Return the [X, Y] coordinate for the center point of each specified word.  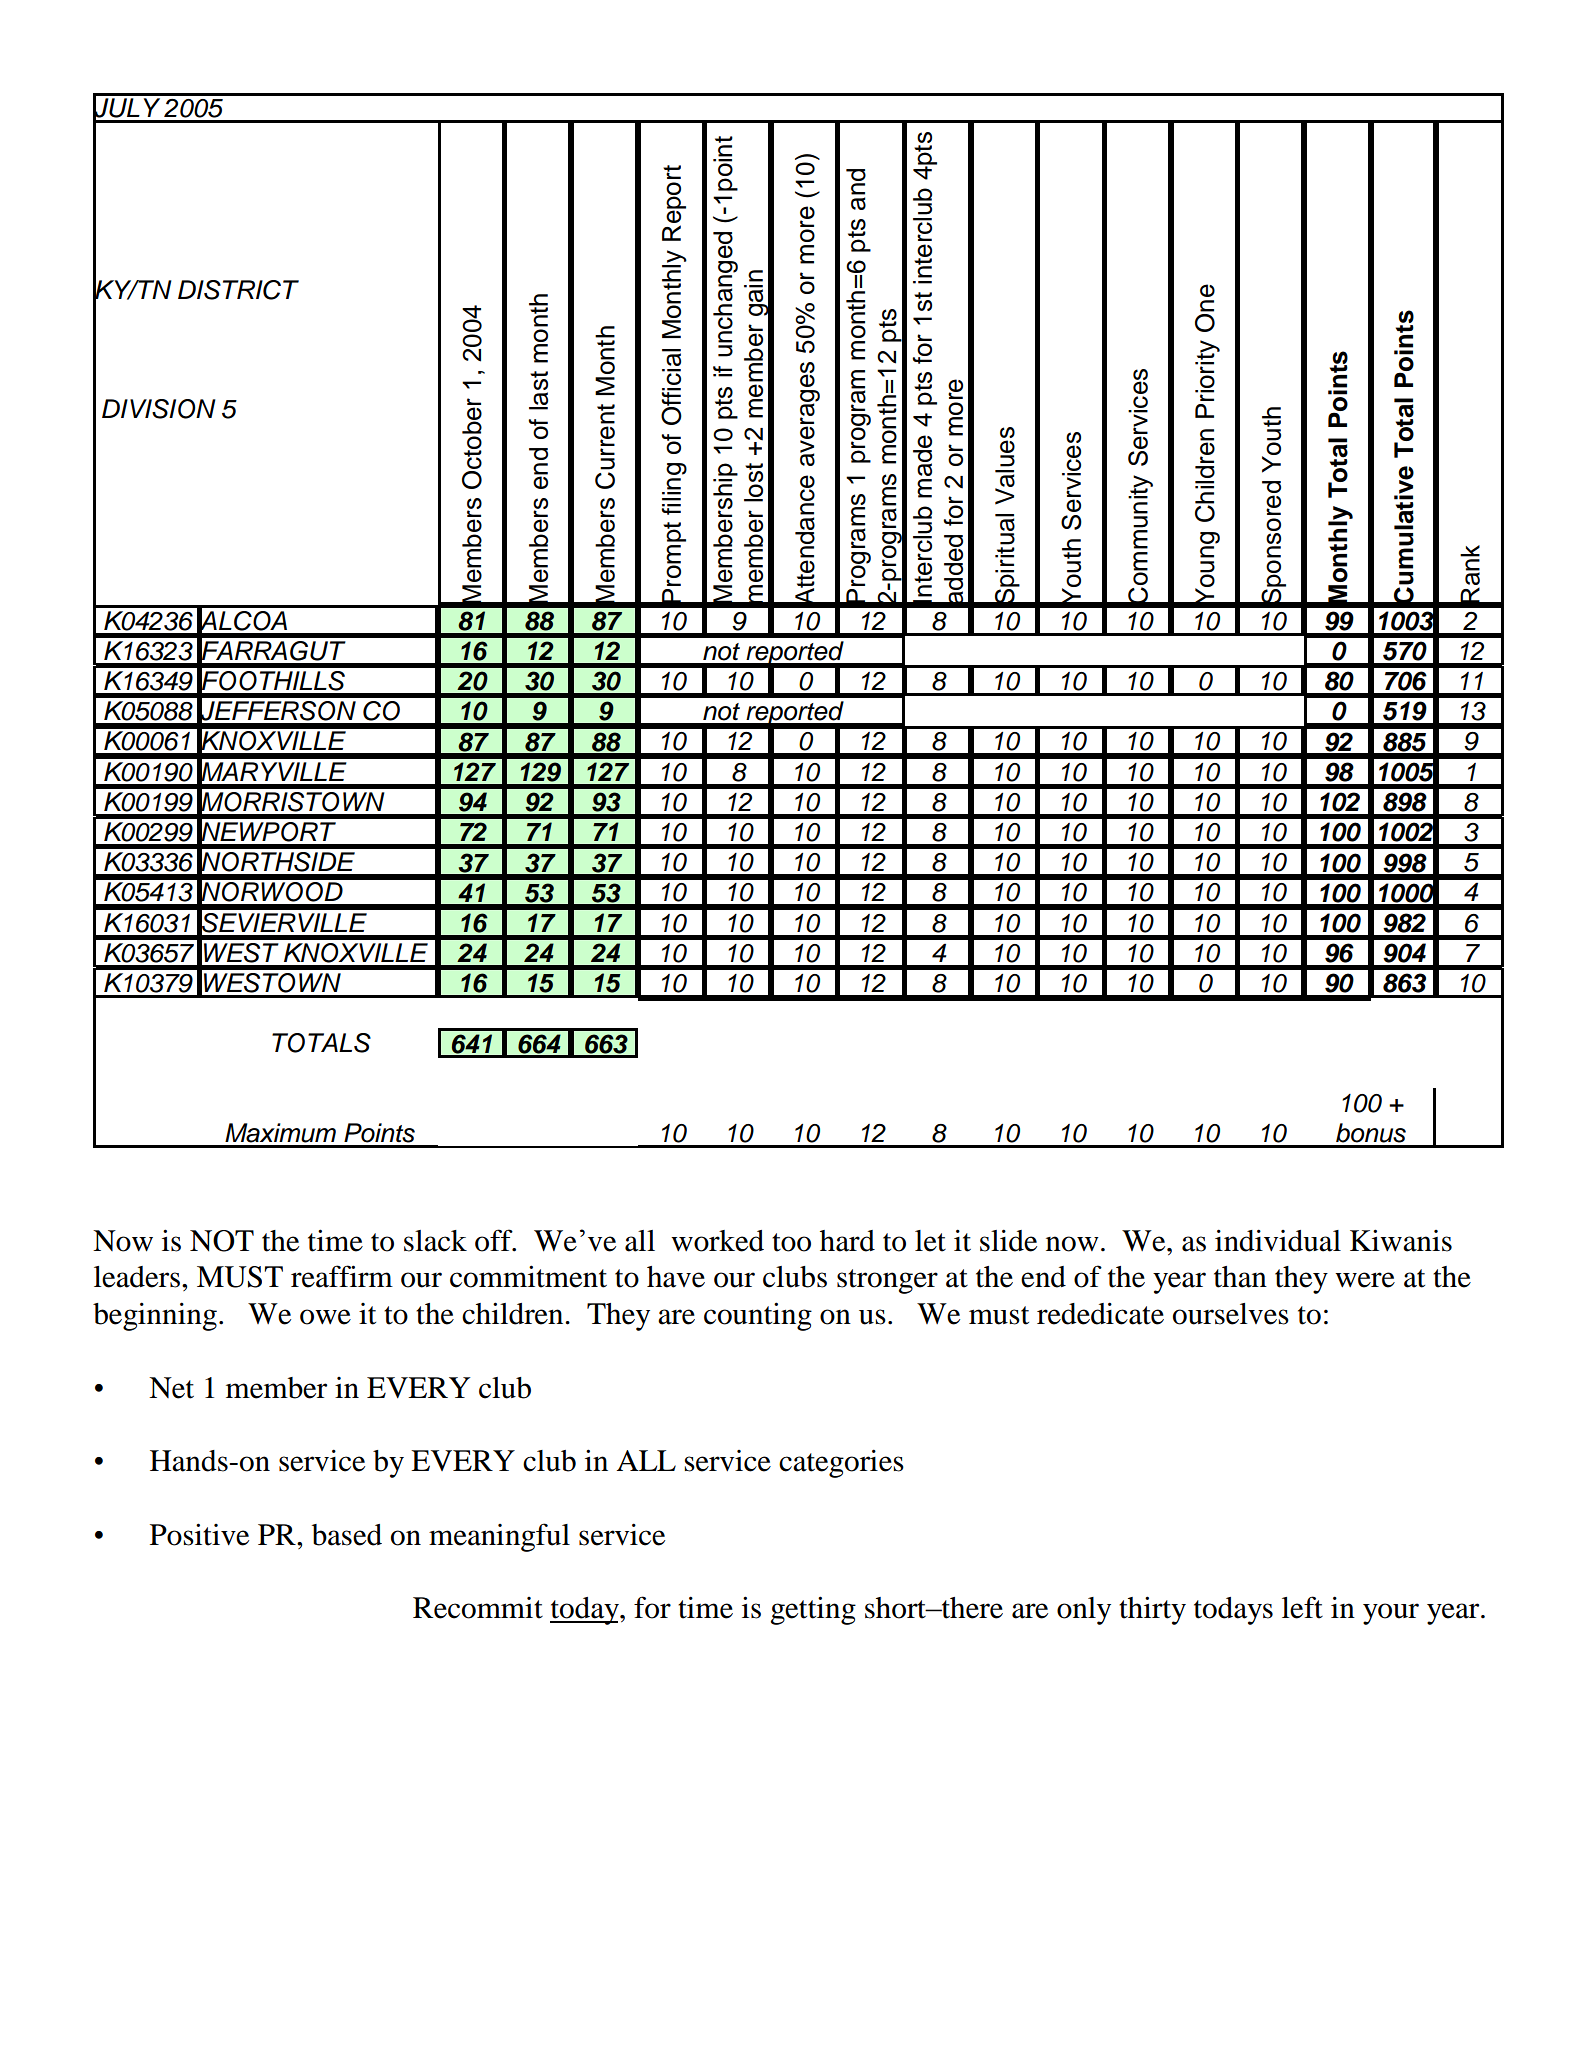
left [1302, 1607]
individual [1278, 1240]
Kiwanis [1401, 1240]
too [791, 1242]
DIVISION [159, 409]
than [1240, 1277]
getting [813, 1610]
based [347, 1535]
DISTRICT [238, 290]
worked [717, 1241]
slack [435, 1241]
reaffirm [342, 1276]
